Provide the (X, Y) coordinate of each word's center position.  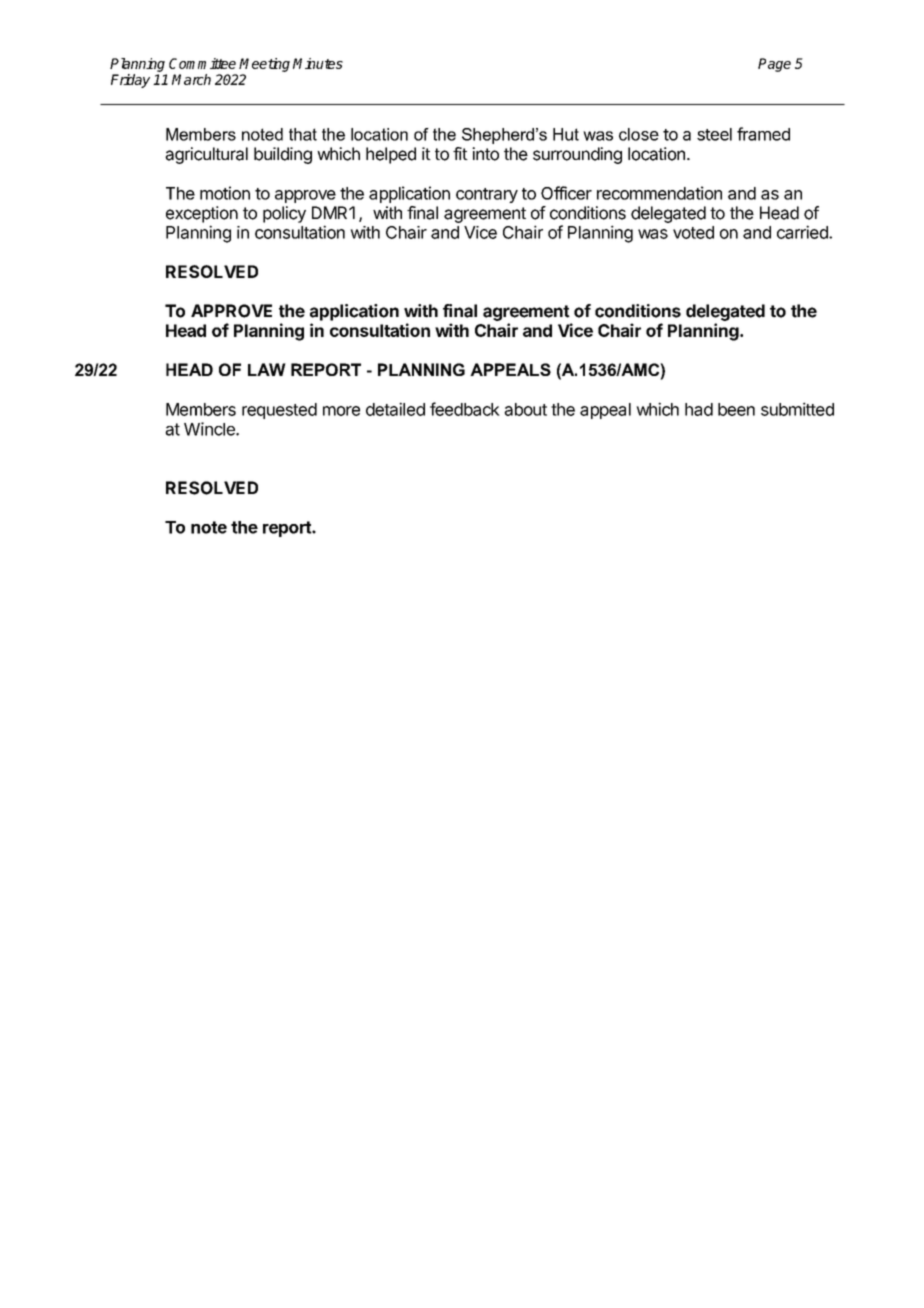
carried (803, 232)
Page (774, 65)
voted (693, 232)
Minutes (318, 63)
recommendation (659, 193)
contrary (487, 195)
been (736, 409)
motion (225, 193)
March (191, 79)
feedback (465, 409)
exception (202, 214)
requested (279, 411)
